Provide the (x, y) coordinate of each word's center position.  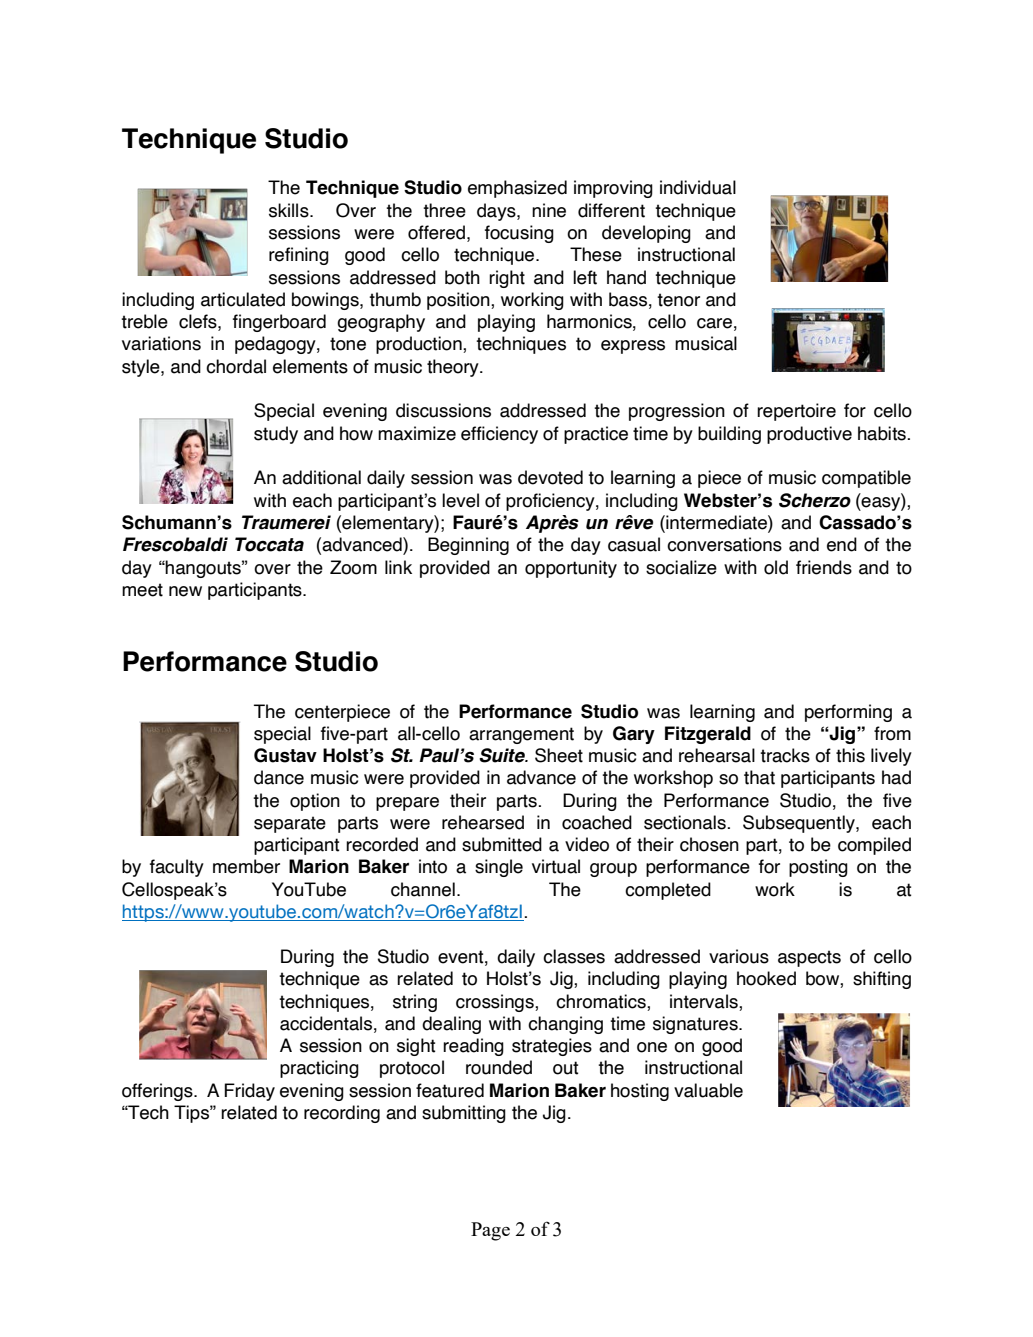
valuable (708, 1090)
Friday (249, 1092)
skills (290, 210)
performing (848, 713)
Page (490, 1231)
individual (698, 187)
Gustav (285, 755)
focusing (519, 234)
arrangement (521, 735)
